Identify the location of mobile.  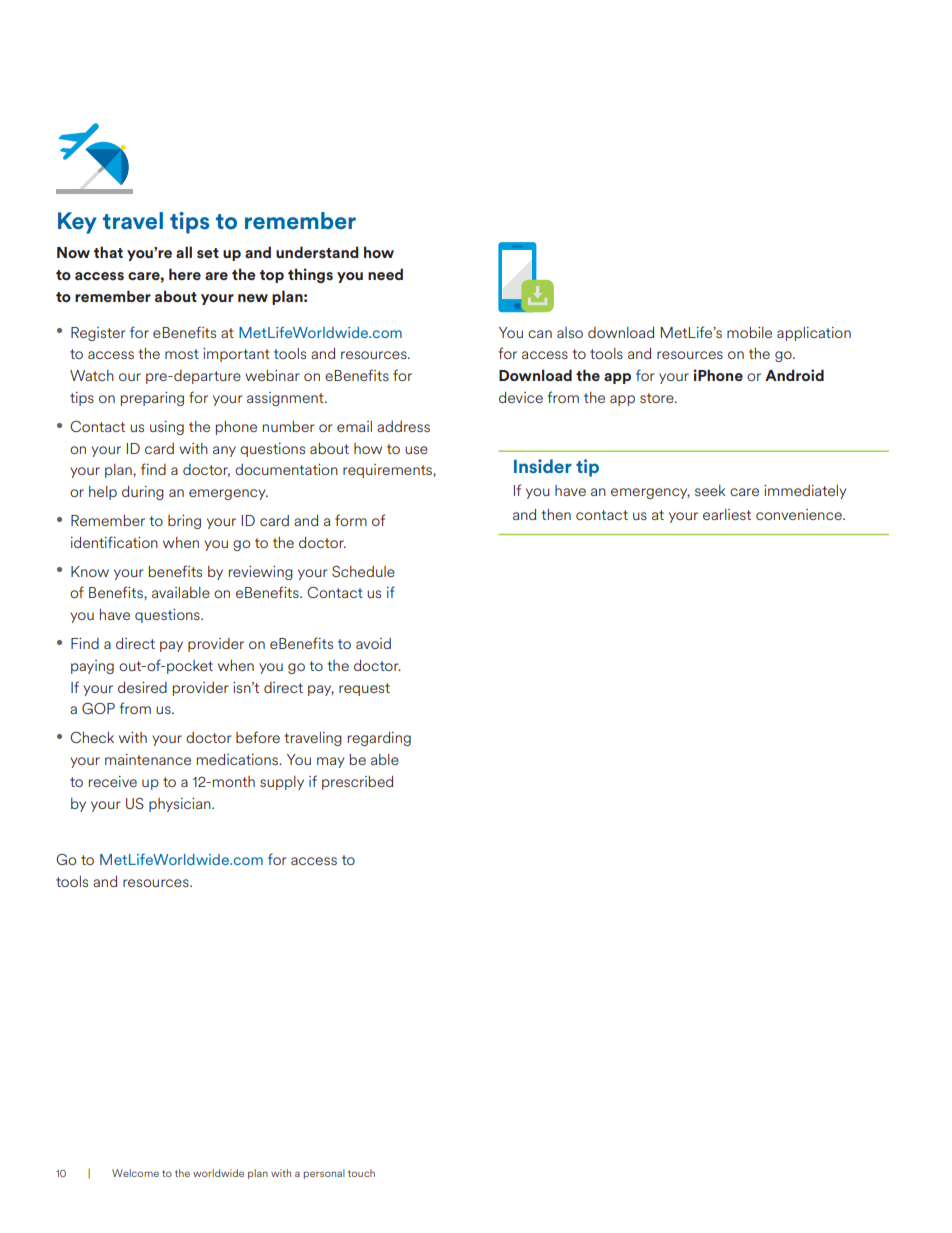
(749, 332).
